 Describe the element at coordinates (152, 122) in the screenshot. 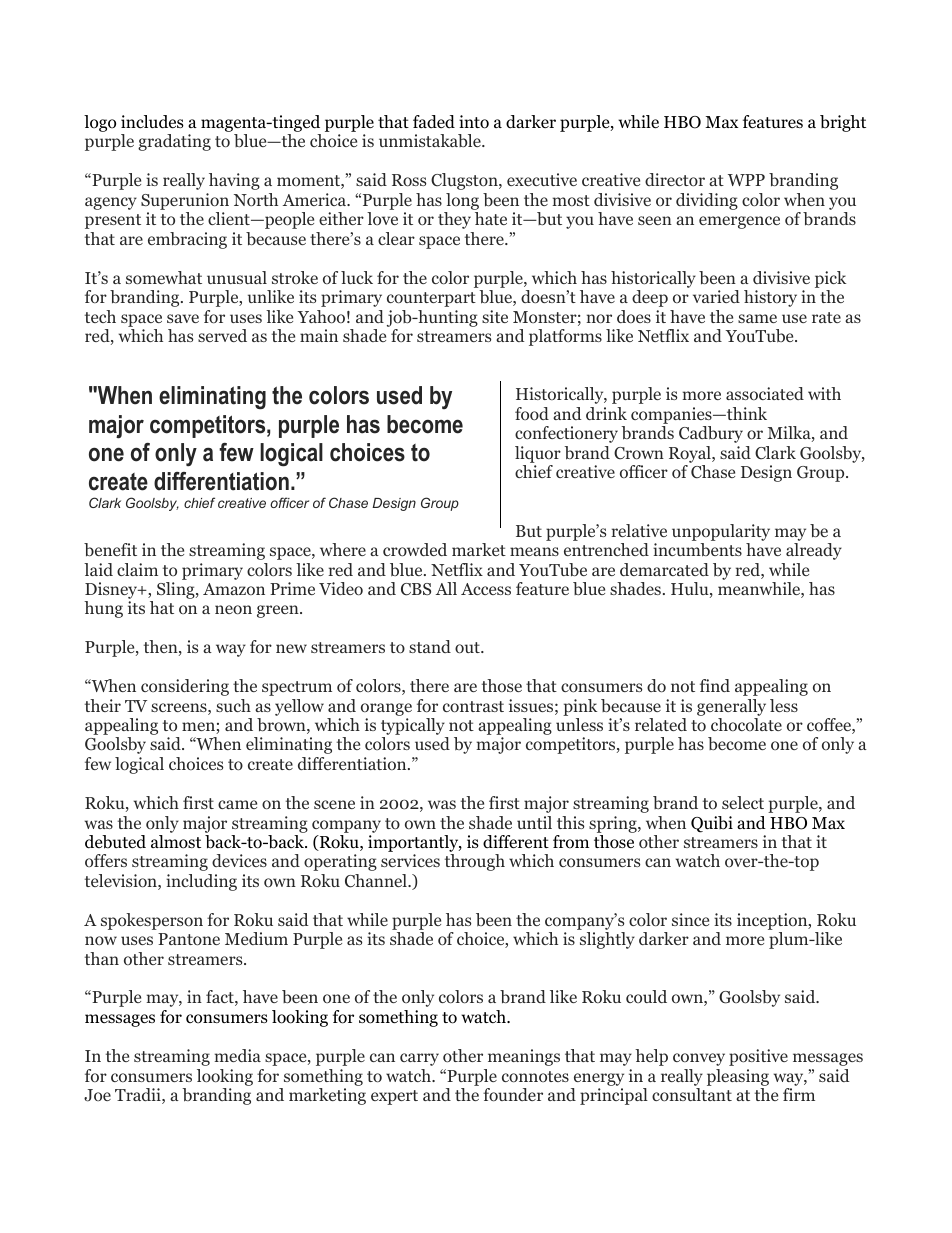

I see `includes` at that location.
